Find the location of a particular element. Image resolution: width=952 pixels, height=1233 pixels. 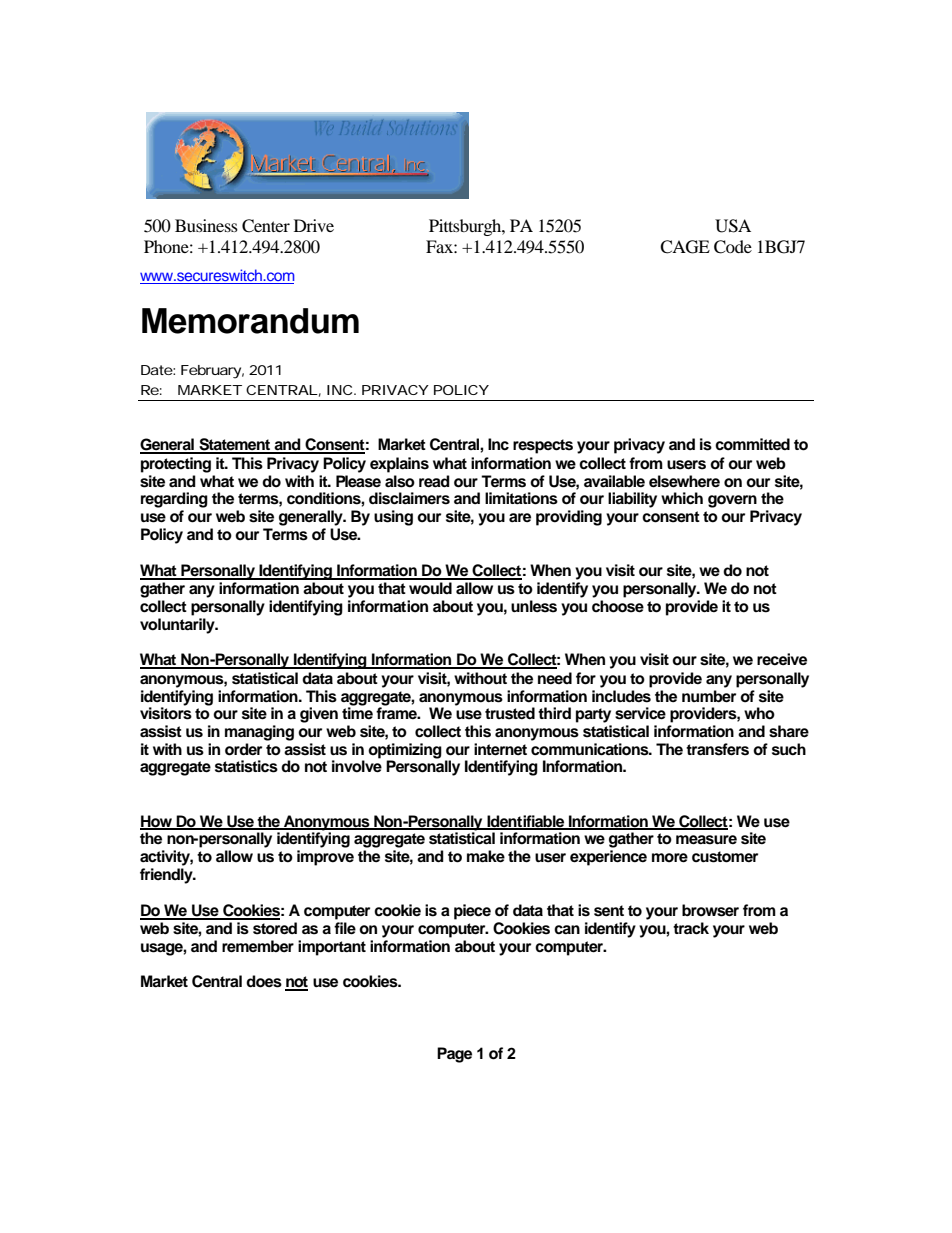

transfers is located at coordinates (717, 749).
